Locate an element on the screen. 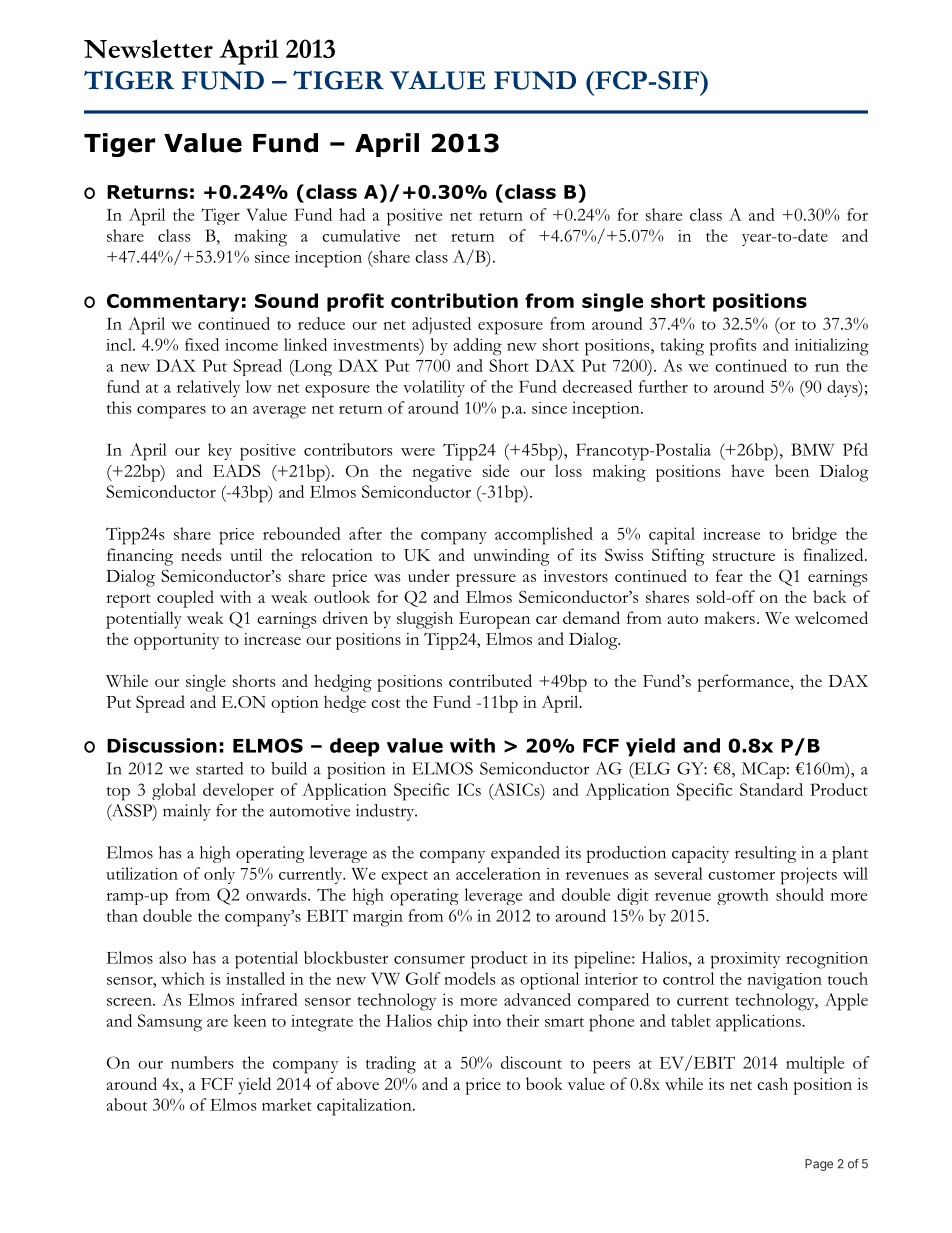  coupled is located at coordinates (185, 599).
